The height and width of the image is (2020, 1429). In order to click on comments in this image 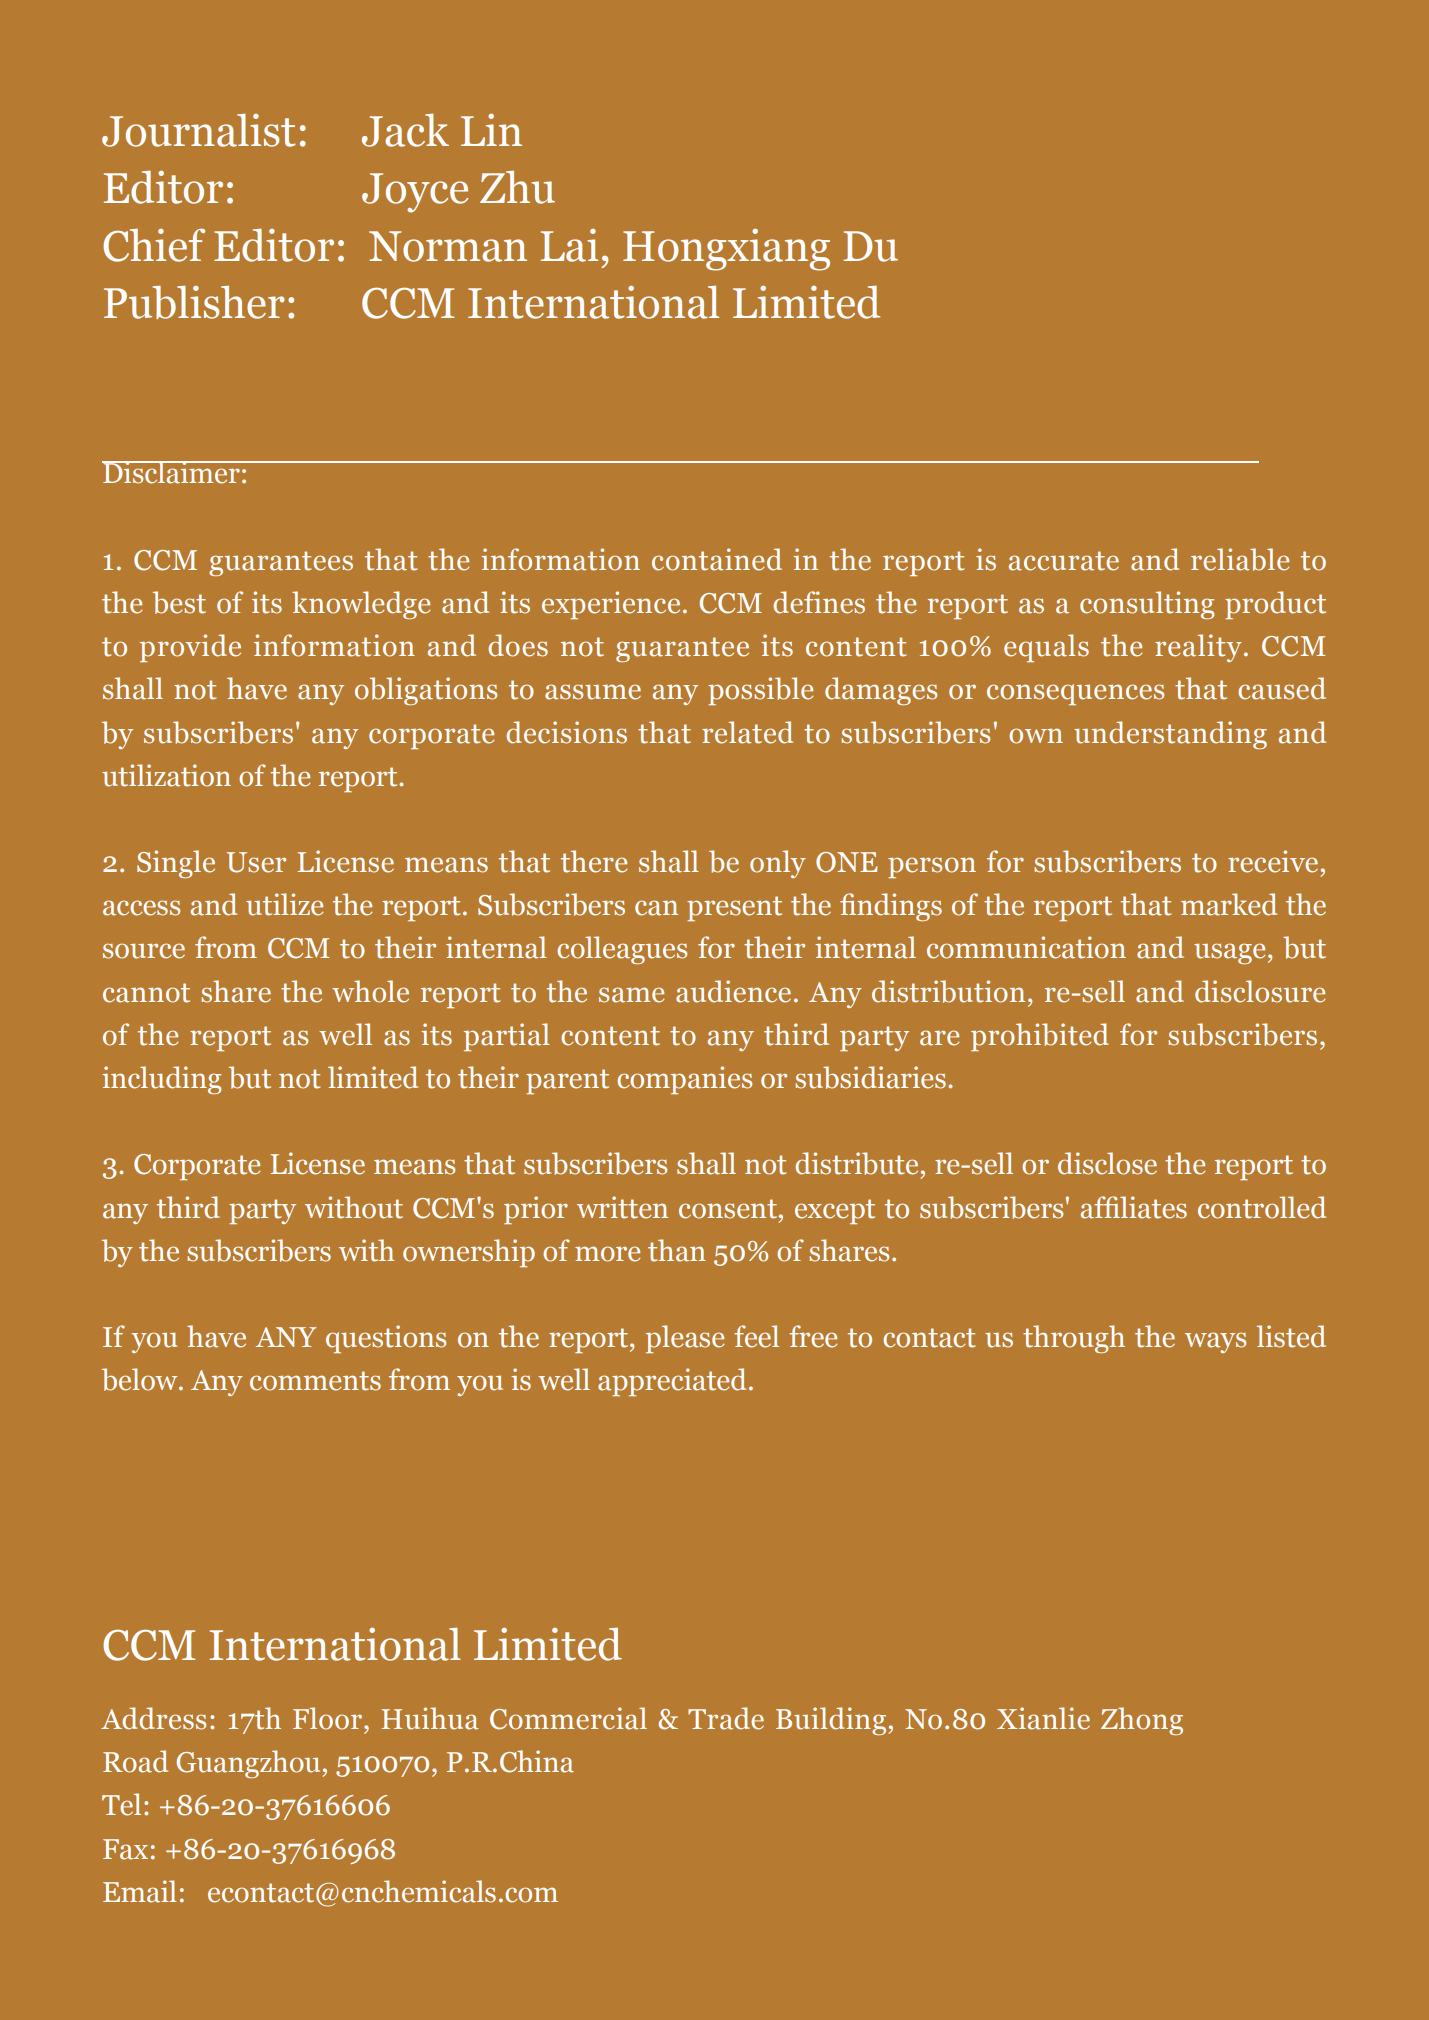, I will do `click(315, 1381)`.
